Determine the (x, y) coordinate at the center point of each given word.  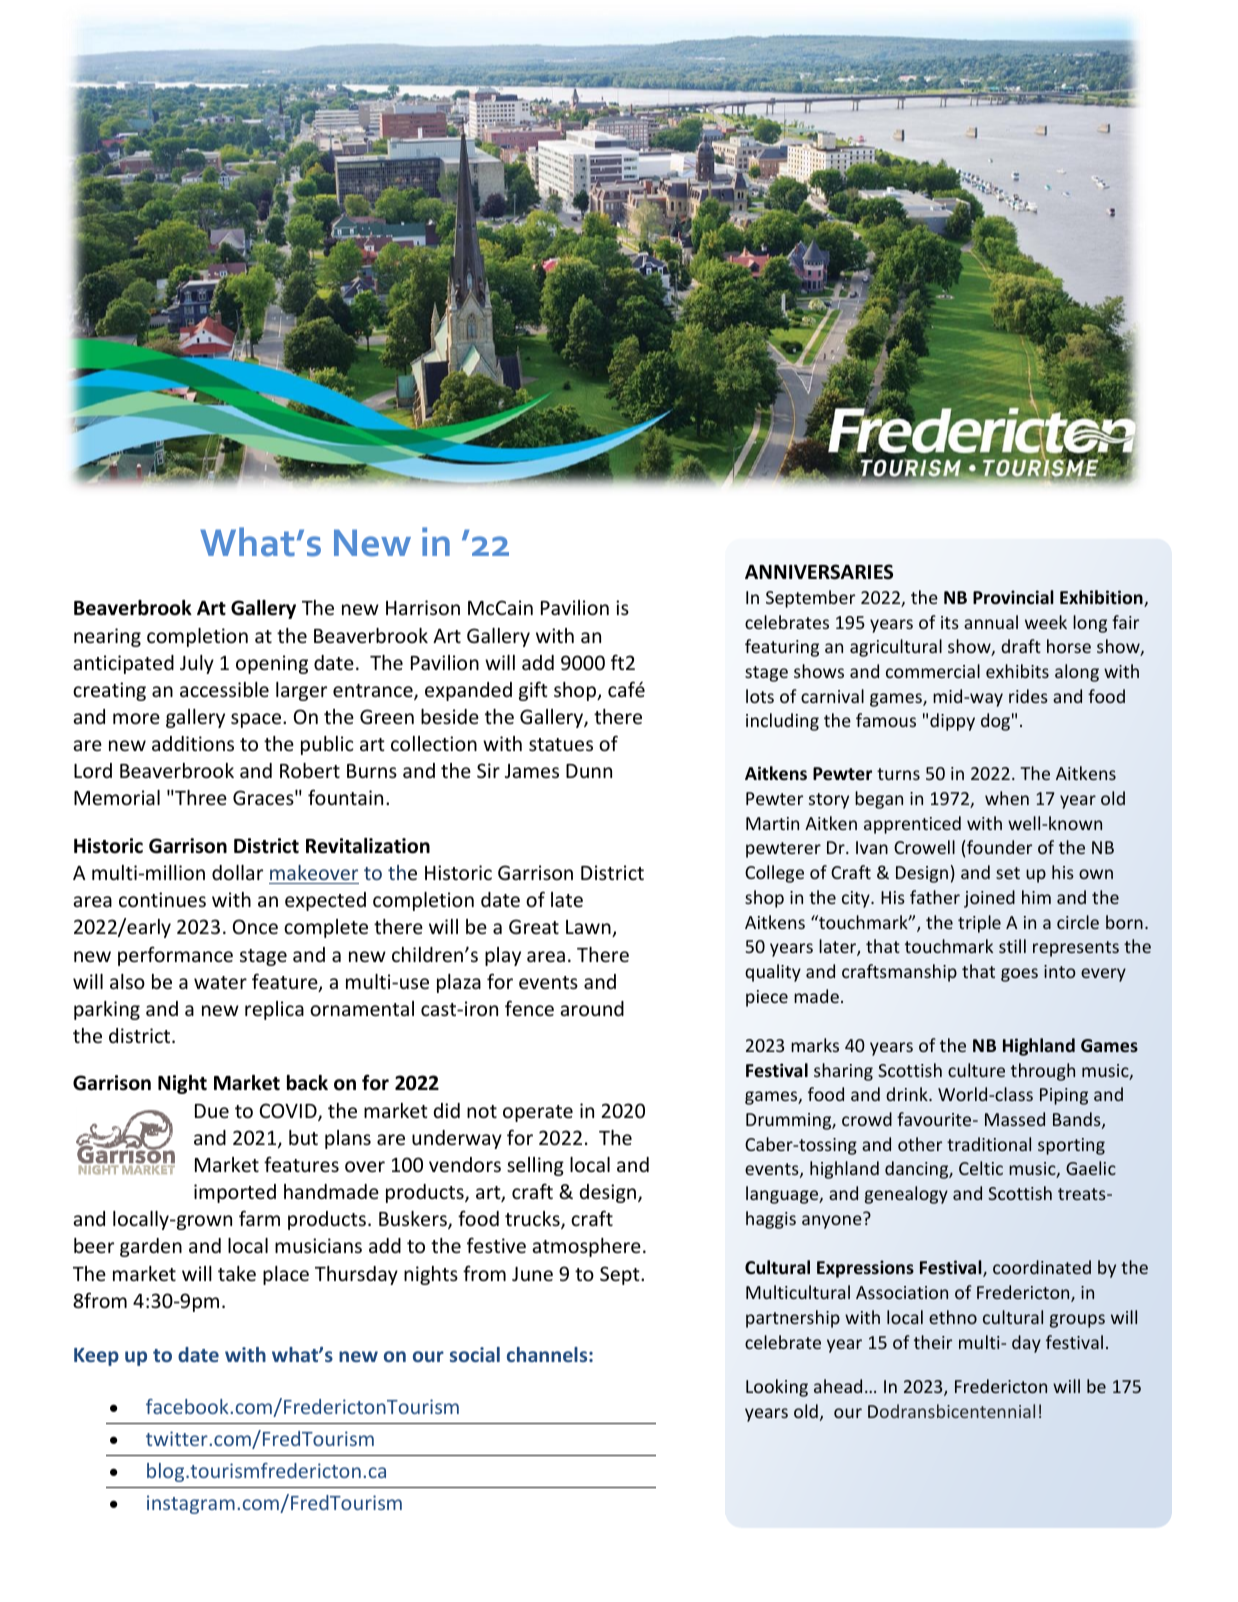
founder (998, 847)
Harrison (423, 607)
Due (212, 1111)
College (774, 874)
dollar (237, 872)
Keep (96, 1357)
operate (538, 1113)
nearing (107, 637)
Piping (1064, 1096)
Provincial (1013, 597)
